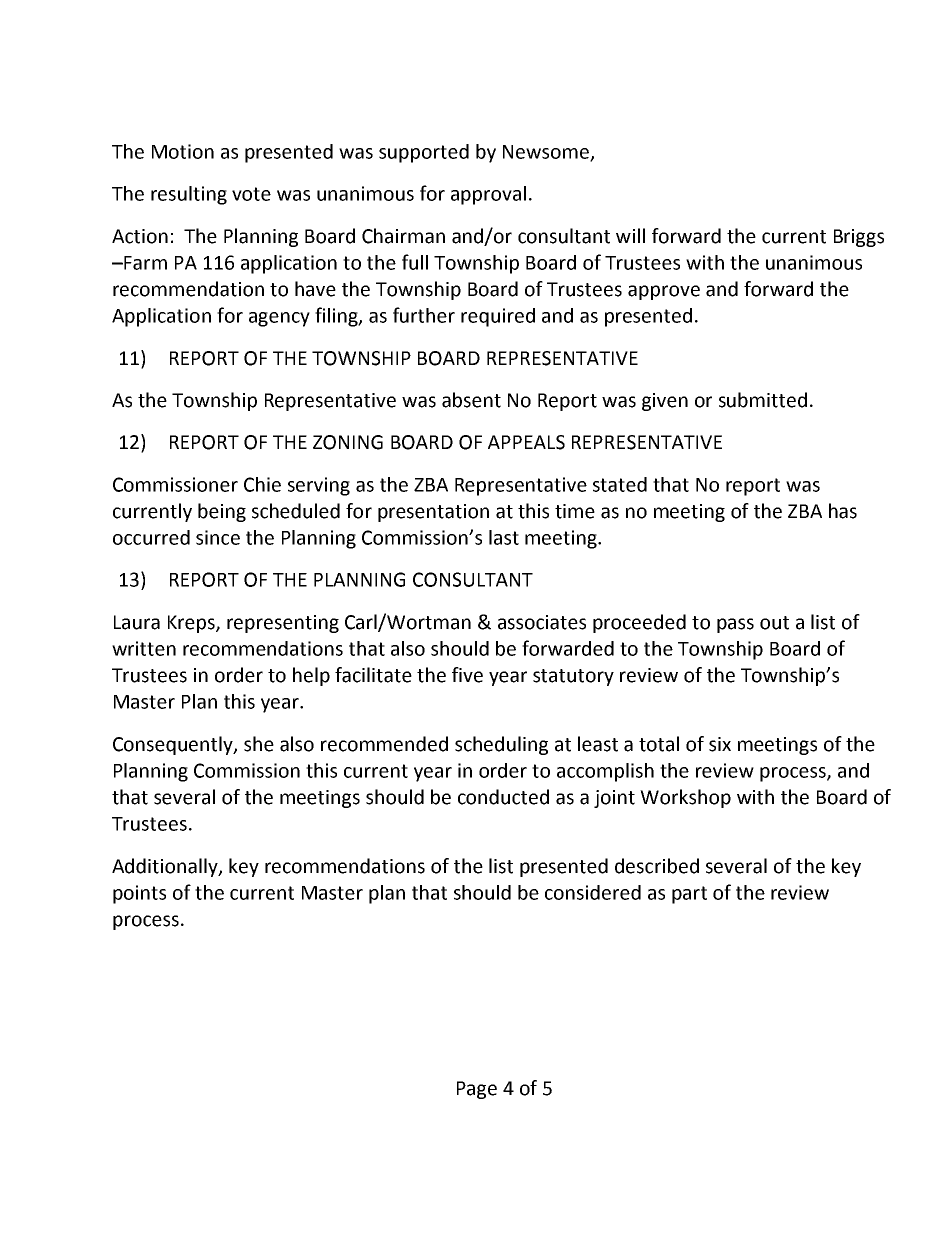 The height and width of the image is (1233, 952). Describe the element at coordinates (774, 623) in the image. I see `out` at that location.
